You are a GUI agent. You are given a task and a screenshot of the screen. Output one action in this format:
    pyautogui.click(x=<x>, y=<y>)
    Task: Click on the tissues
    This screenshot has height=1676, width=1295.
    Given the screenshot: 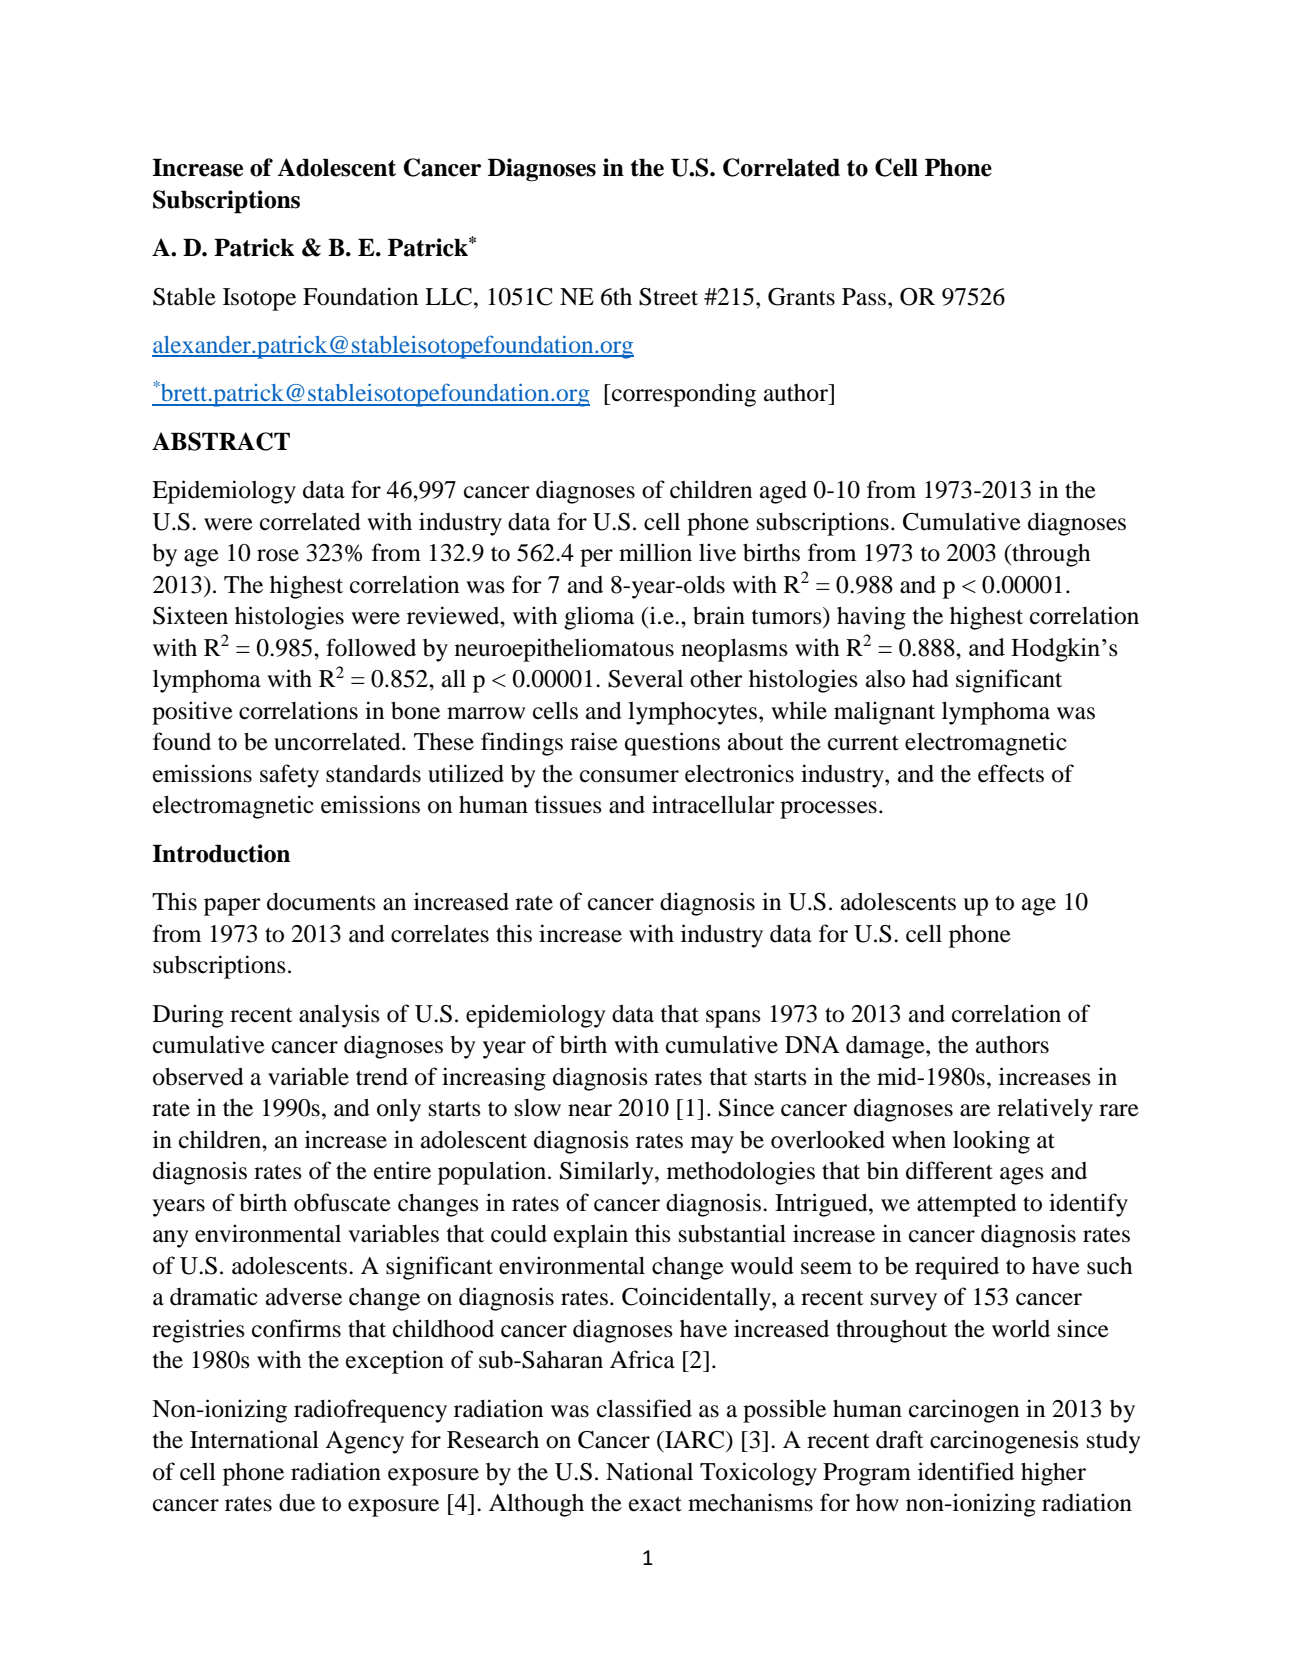 What is the action you would take?
    pyautogui.click(x=568, y=804)
